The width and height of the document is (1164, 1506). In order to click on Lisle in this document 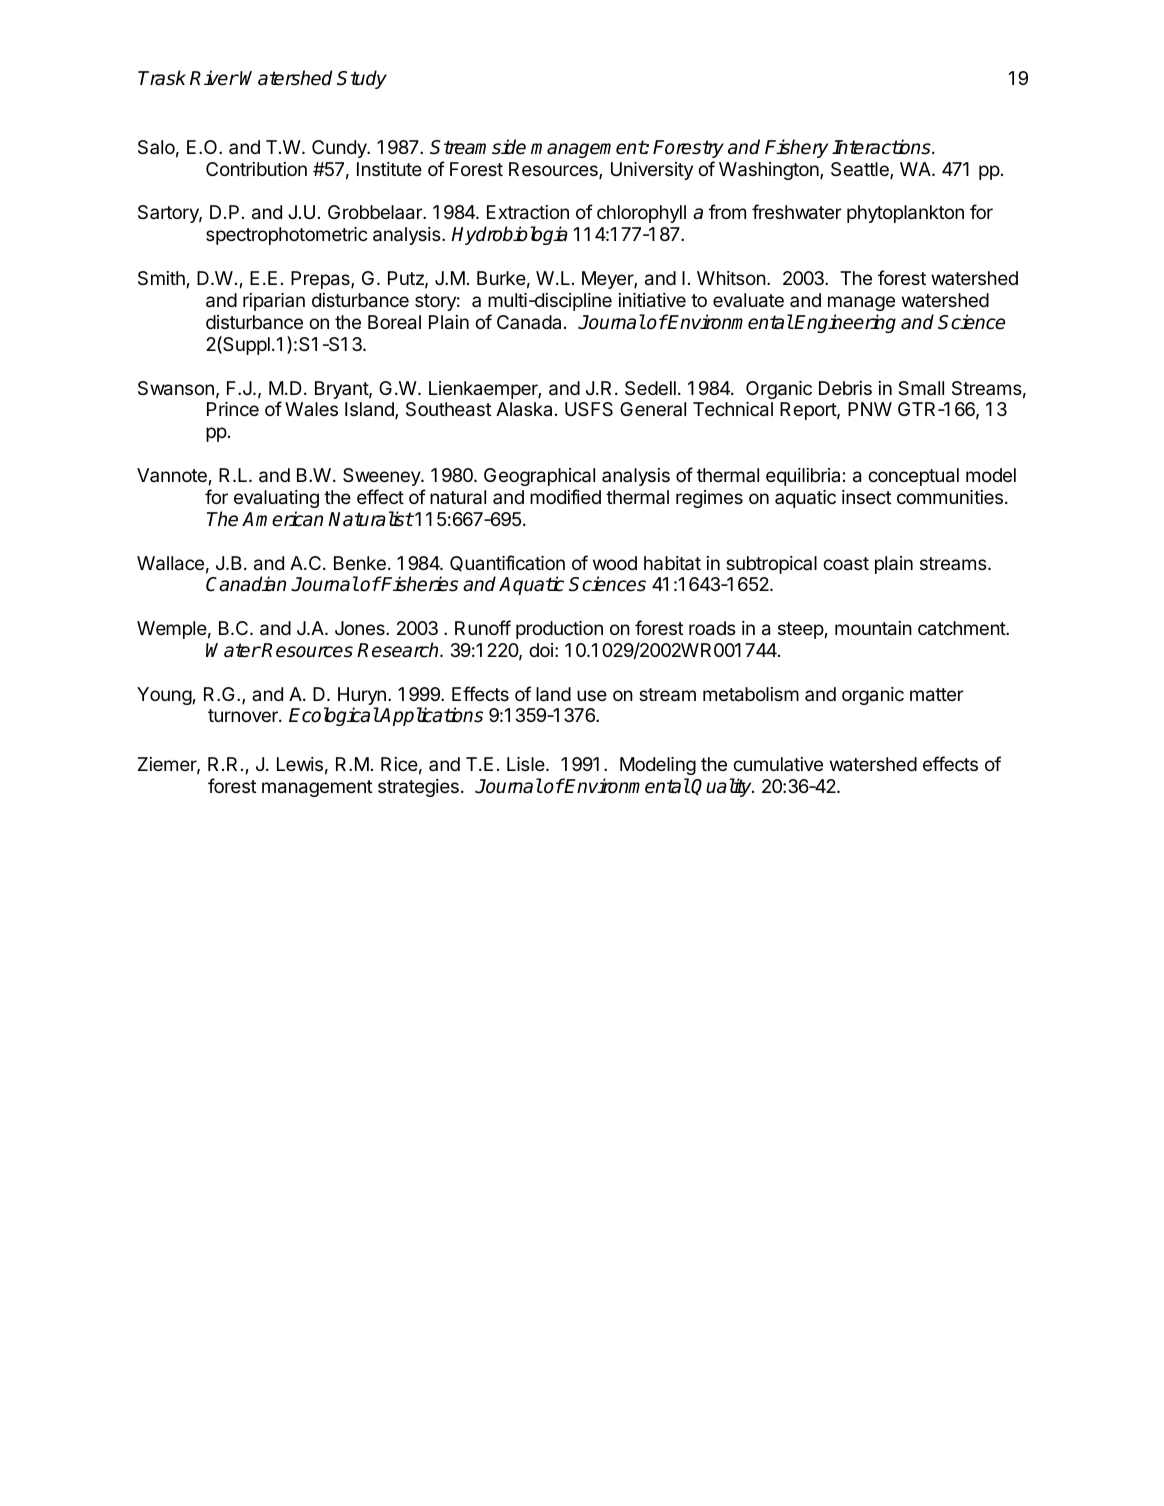, I will do `click(527, 764)`.
